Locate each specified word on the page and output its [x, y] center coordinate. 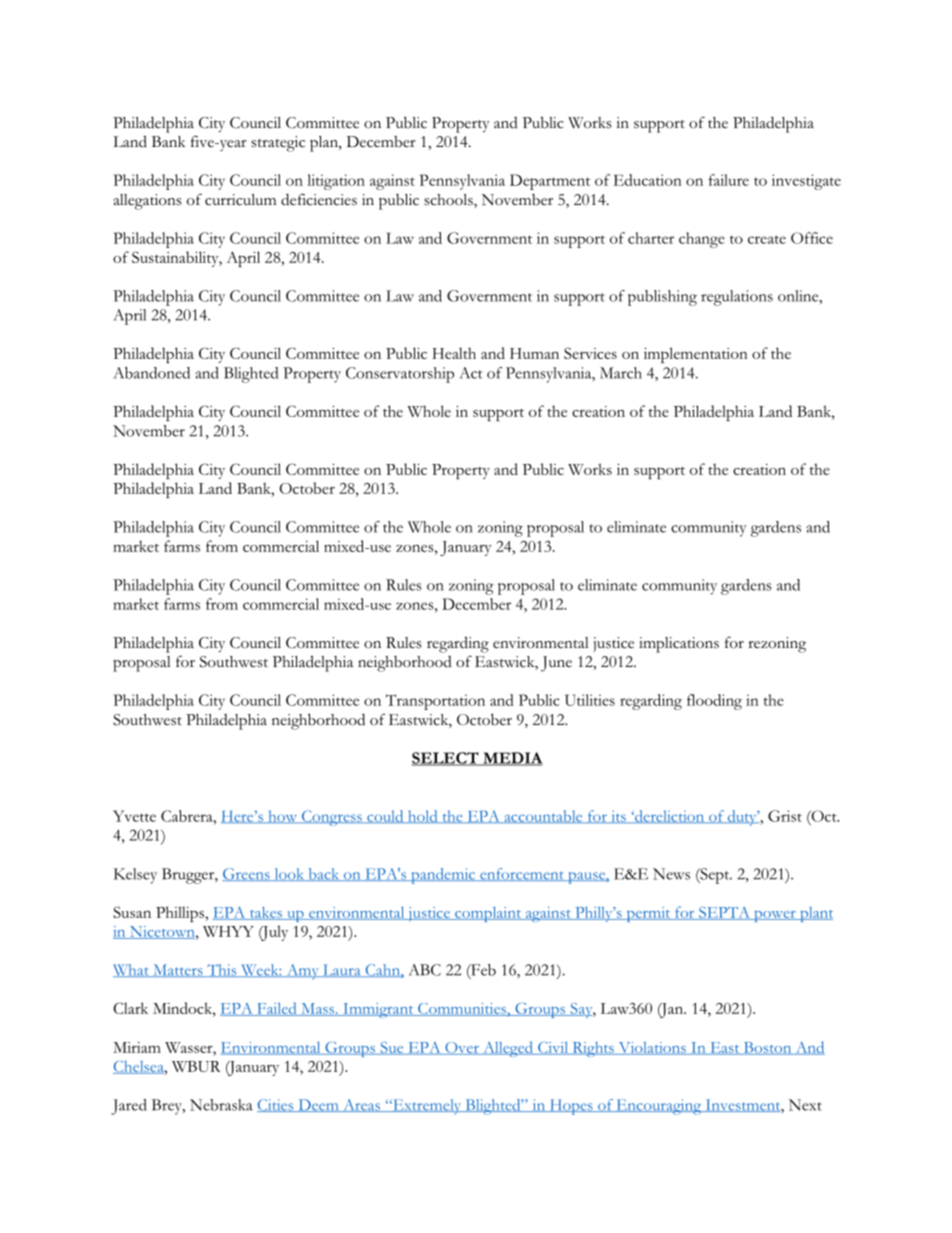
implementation [696, 355]
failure [729, 180]
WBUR [196, 1066]
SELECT [446, 759]
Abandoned [151, 373]
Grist [785, 816]
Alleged [508, 1049]
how [283, 816]
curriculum [240, 200]
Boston [767, 1048]
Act [471, 373]
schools [449, 201]
